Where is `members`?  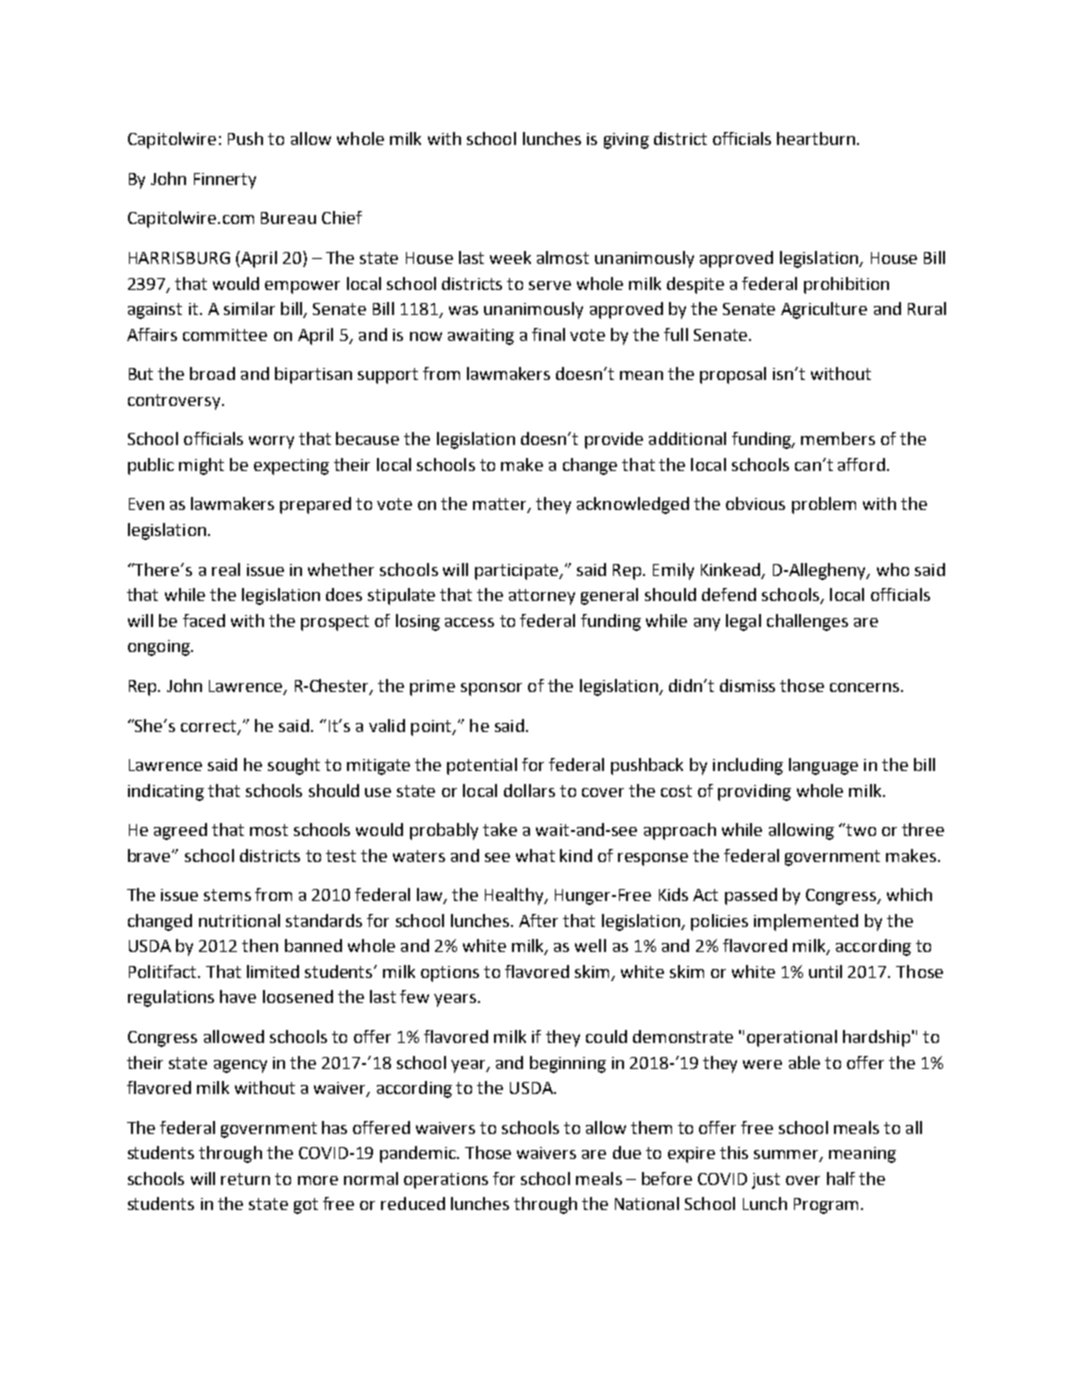
members is located at coordinates (838, 438).
